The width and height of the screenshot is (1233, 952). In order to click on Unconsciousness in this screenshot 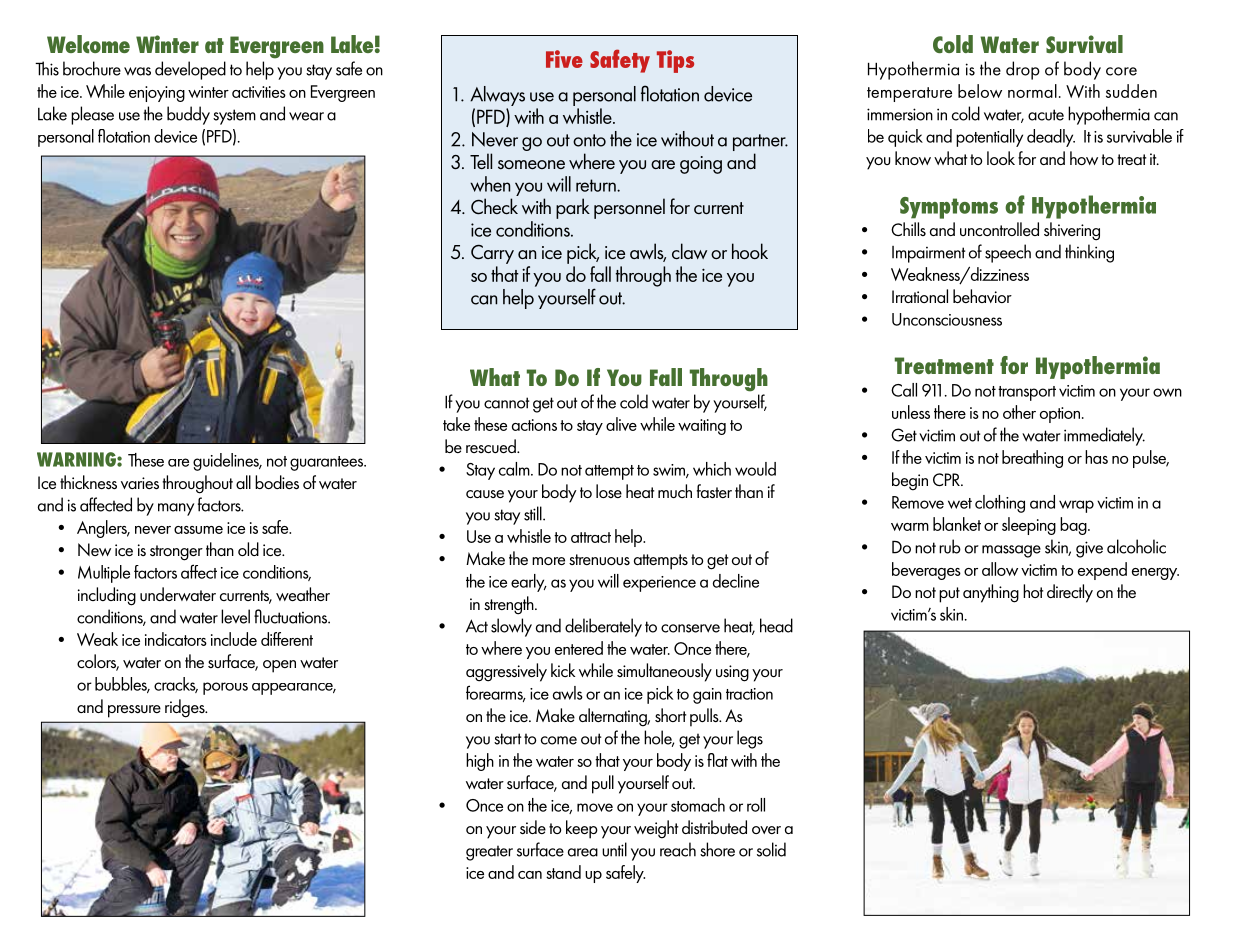, I will do `click(947, 319)`.
